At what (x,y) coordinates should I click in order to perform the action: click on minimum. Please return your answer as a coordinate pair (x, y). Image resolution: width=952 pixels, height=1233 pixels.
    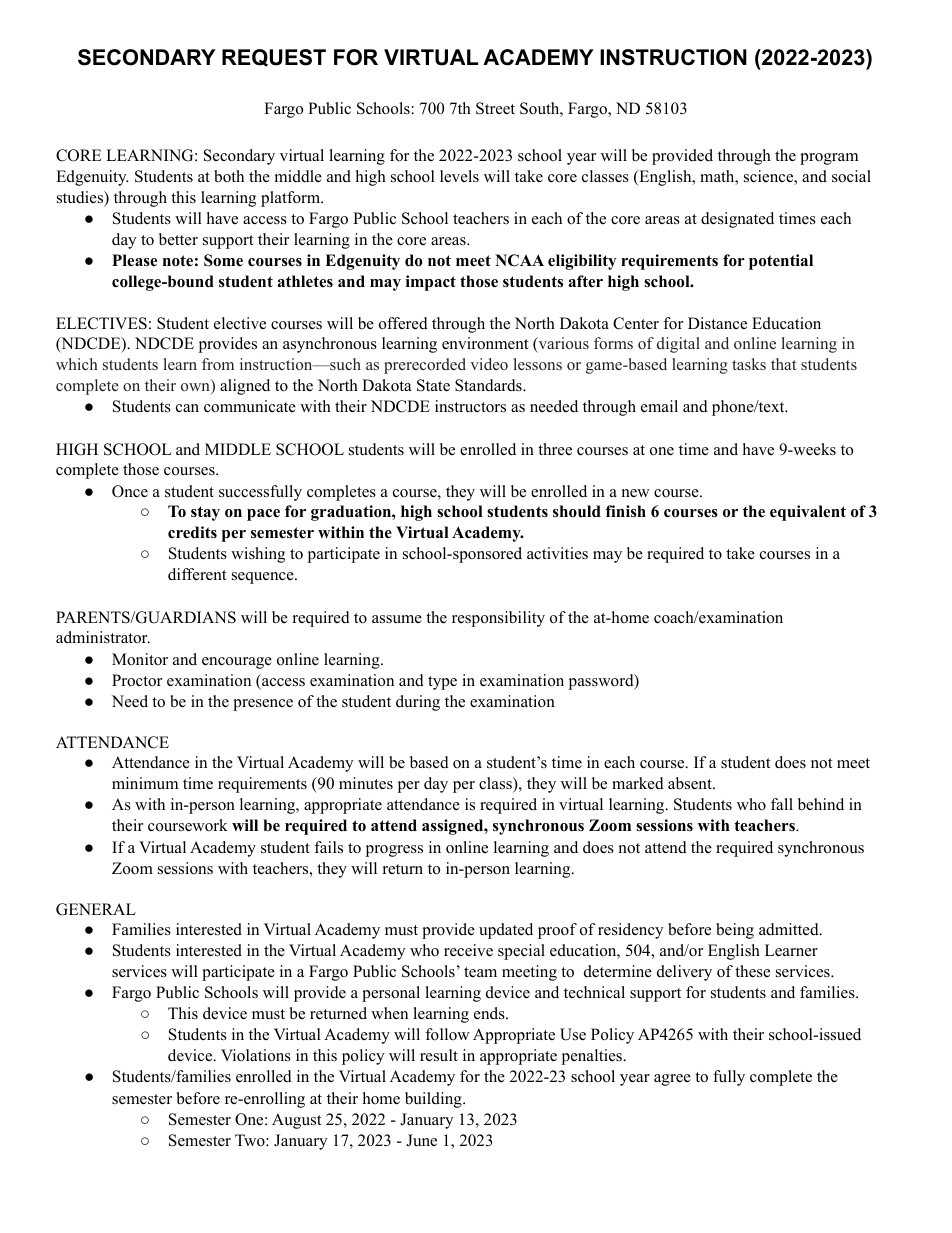
    Looking at the image, I should click on (145, 783).
